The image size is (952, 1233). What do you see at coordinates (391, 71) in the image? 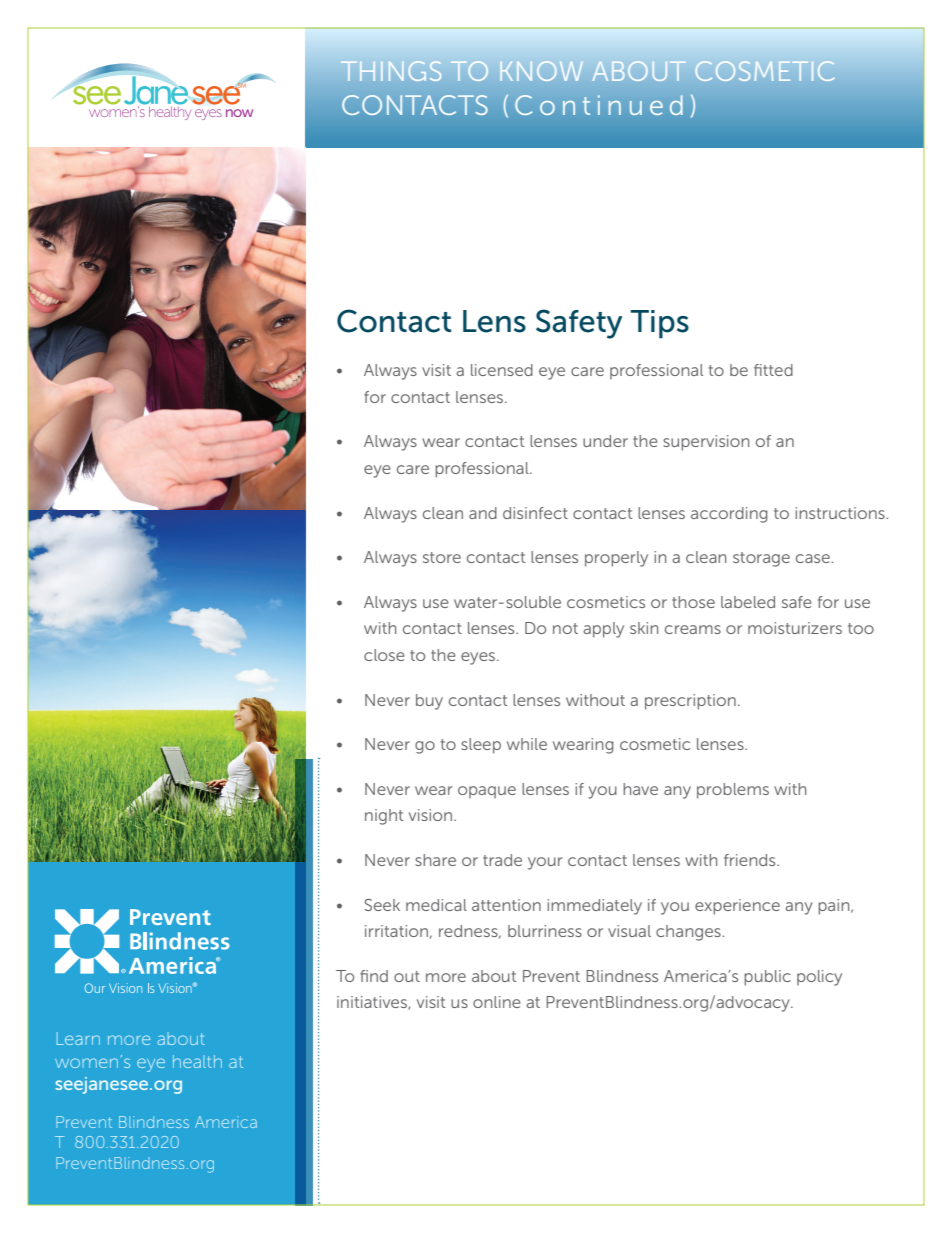
I see `Things` at bounding box center [391, 71].
